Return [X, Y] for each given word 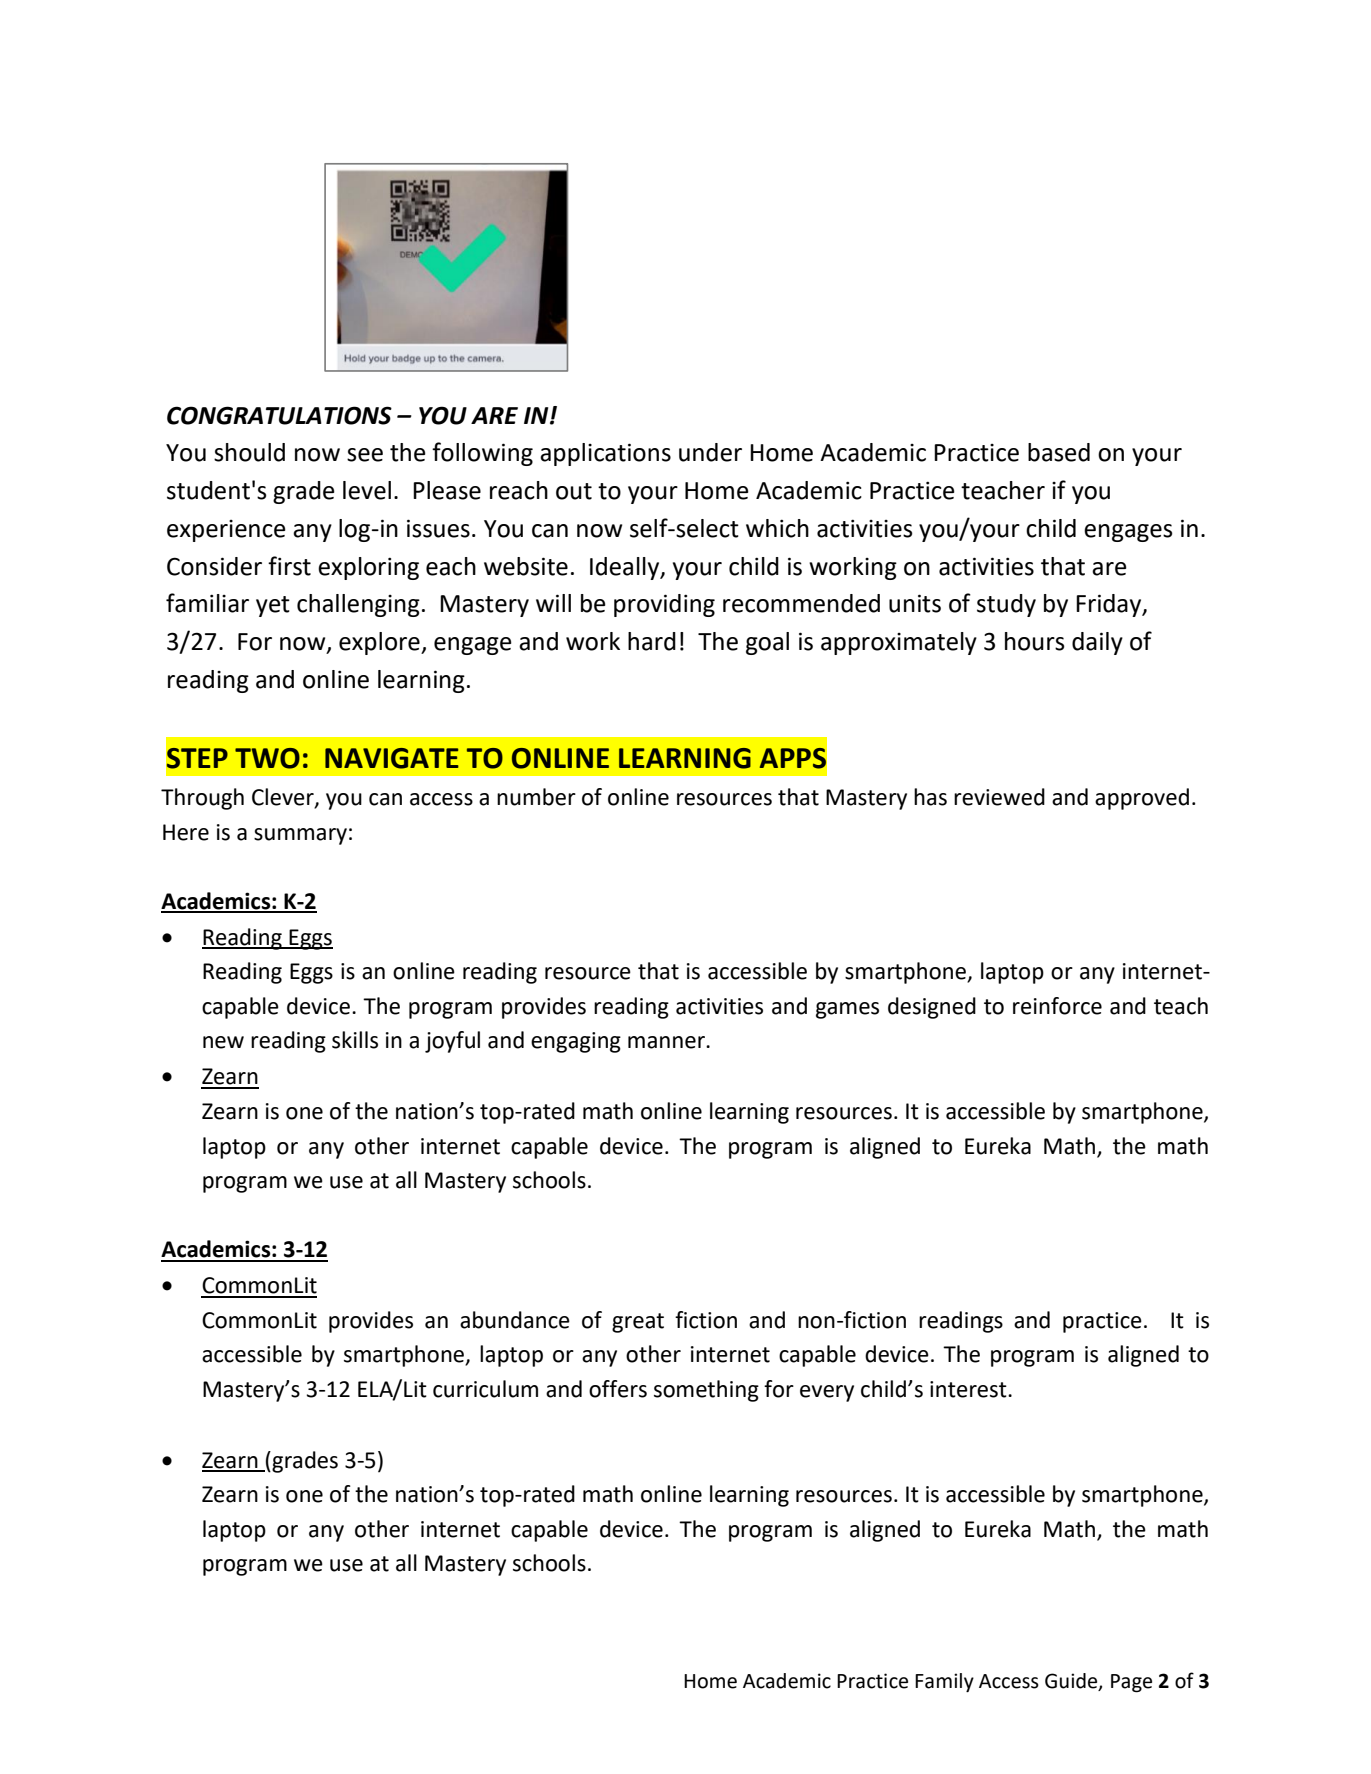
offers [618, 1389]
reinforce [1057, 1006]
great [638, 1323]
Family [944, 1682]
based [1059, 452]
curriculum [485, 1389]
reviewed [999, 797]
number [536, 797]
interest [969, 1389]
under [710, 452]
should [249, 452]
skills [355, 1040]
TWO [267, 758]
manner [667, 1042]
